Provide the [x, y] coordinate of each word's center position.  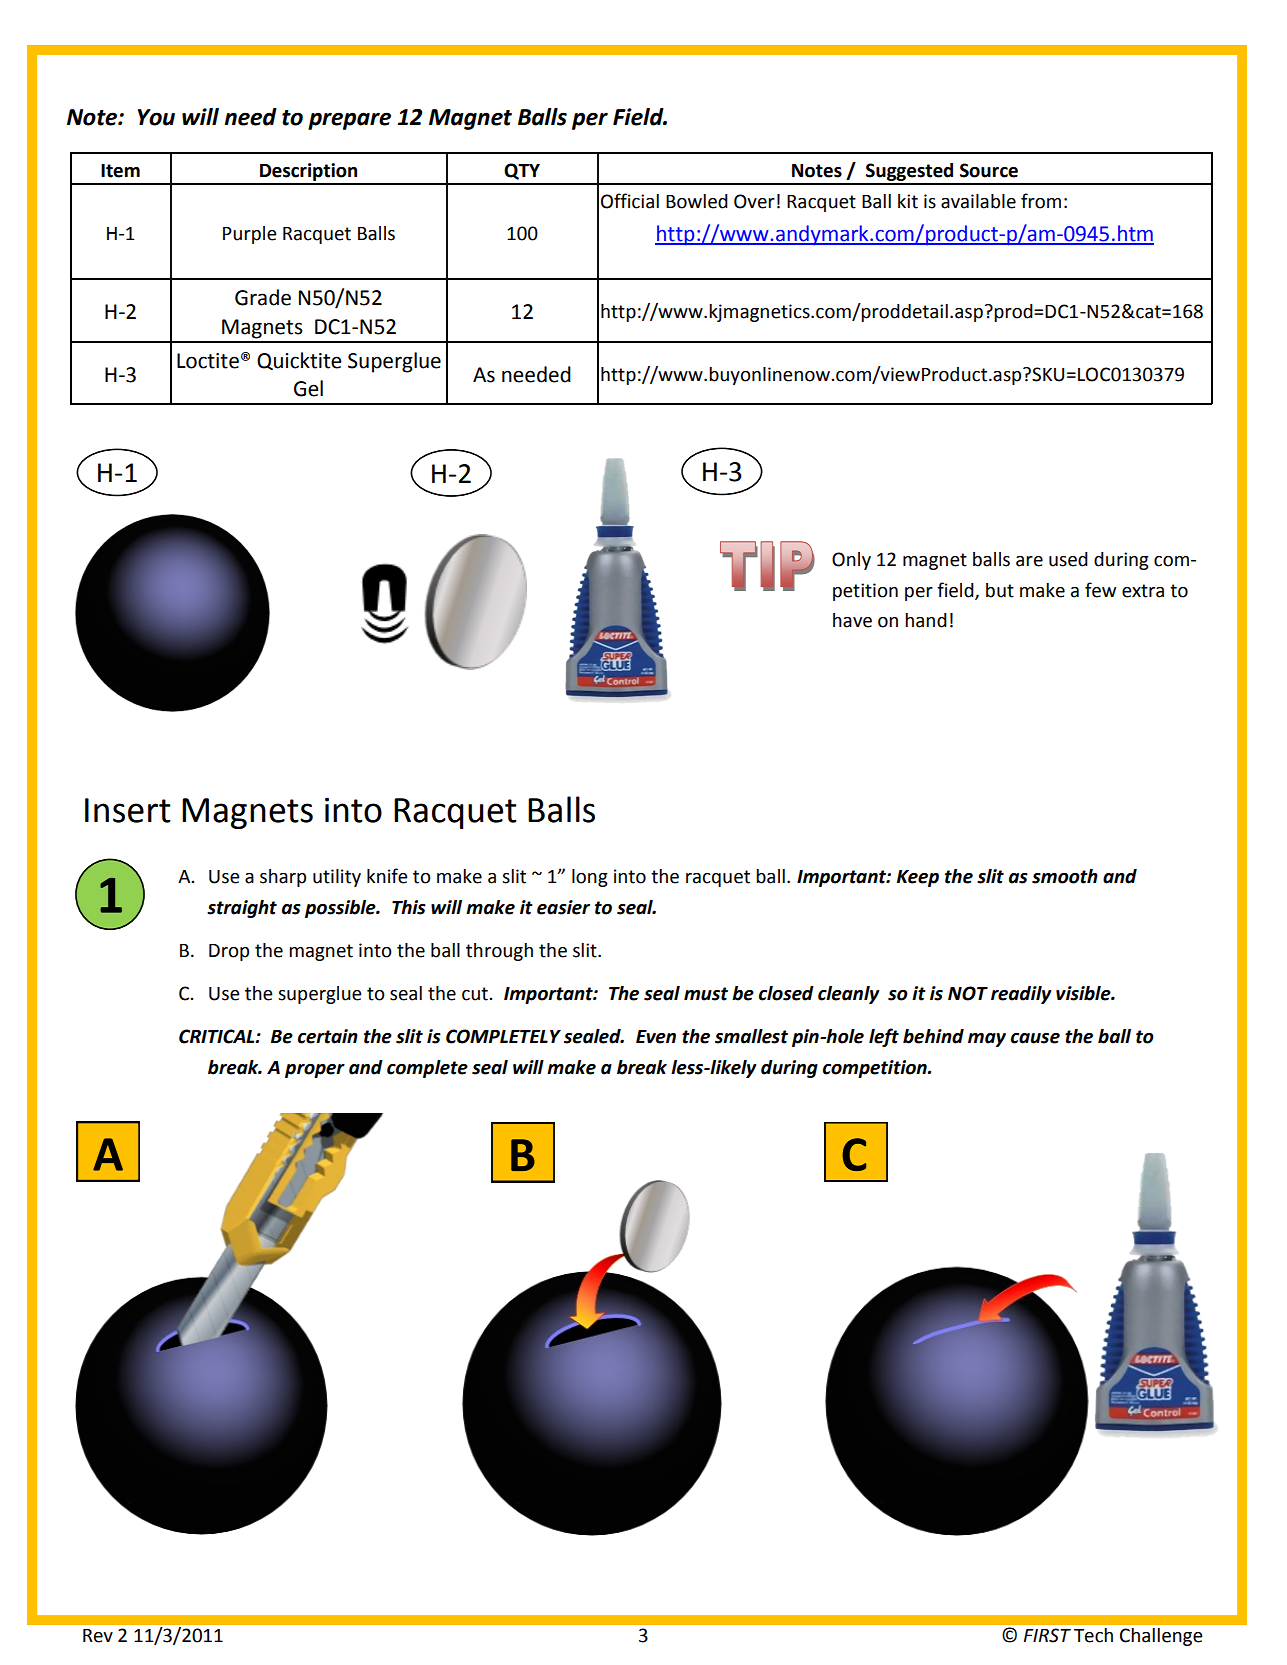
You [156, 117]
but [1000, 590]
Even [656, 1037]
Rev [98, 1636]
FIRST [1047, 1635]
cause [1035, 1038]
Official [630, 201]
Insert [128, 810]
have [852, 620]
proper [315, 1071]
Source [989, 170]
